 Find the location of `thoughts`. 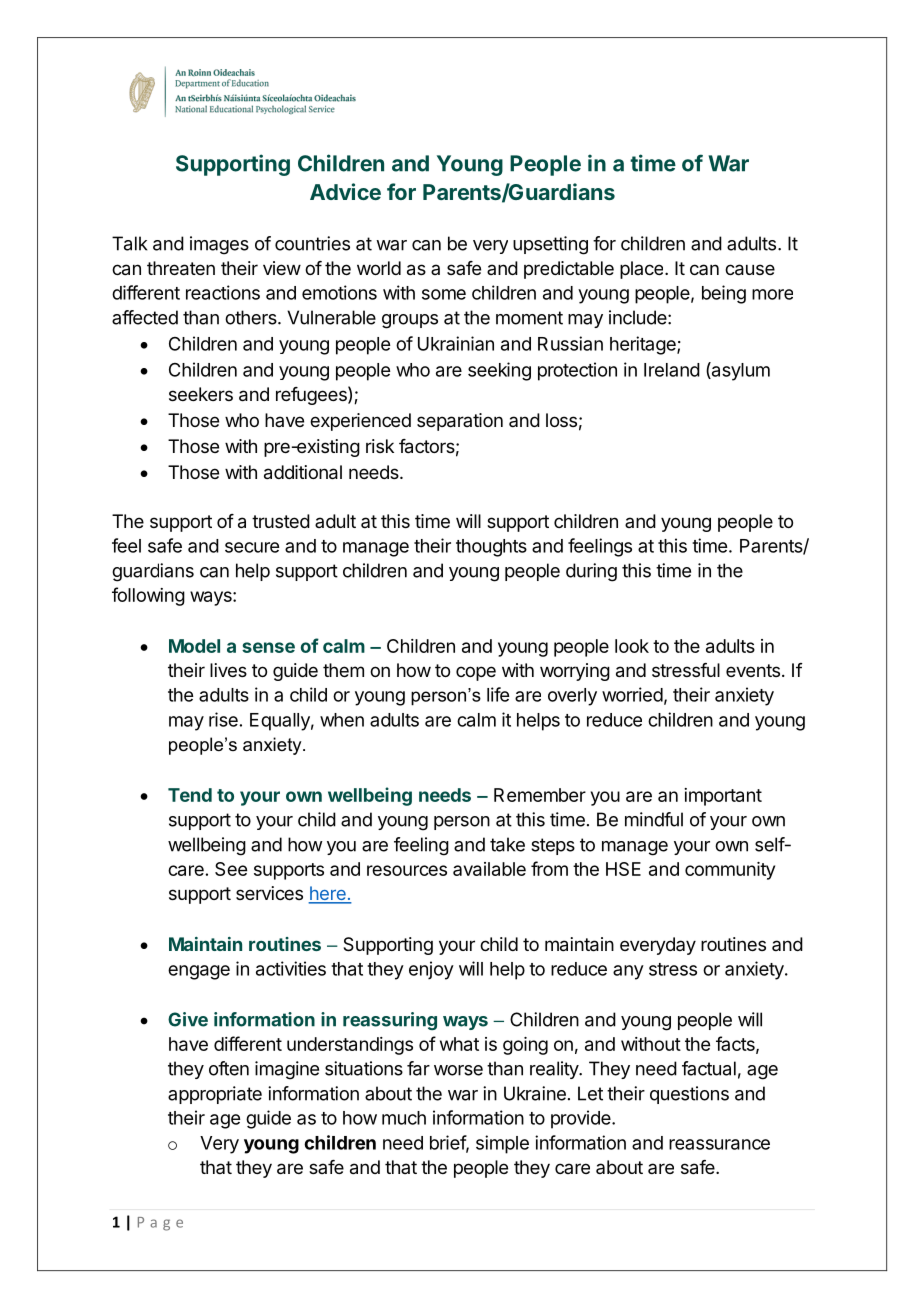

thoughts is located at coordinates (491, 548).
